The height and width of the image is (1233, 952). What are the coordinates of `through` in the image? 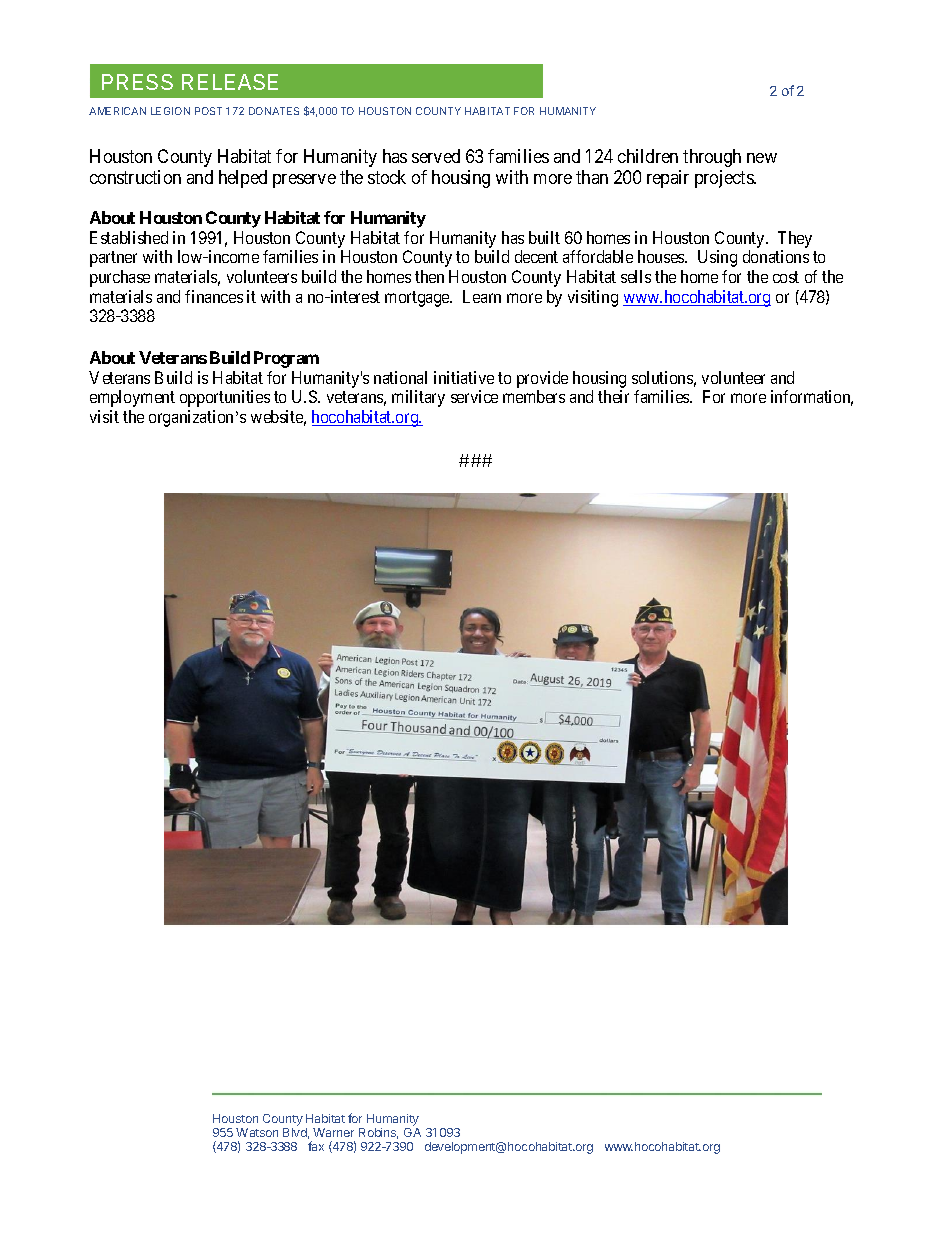 It's located at (712, 158).
